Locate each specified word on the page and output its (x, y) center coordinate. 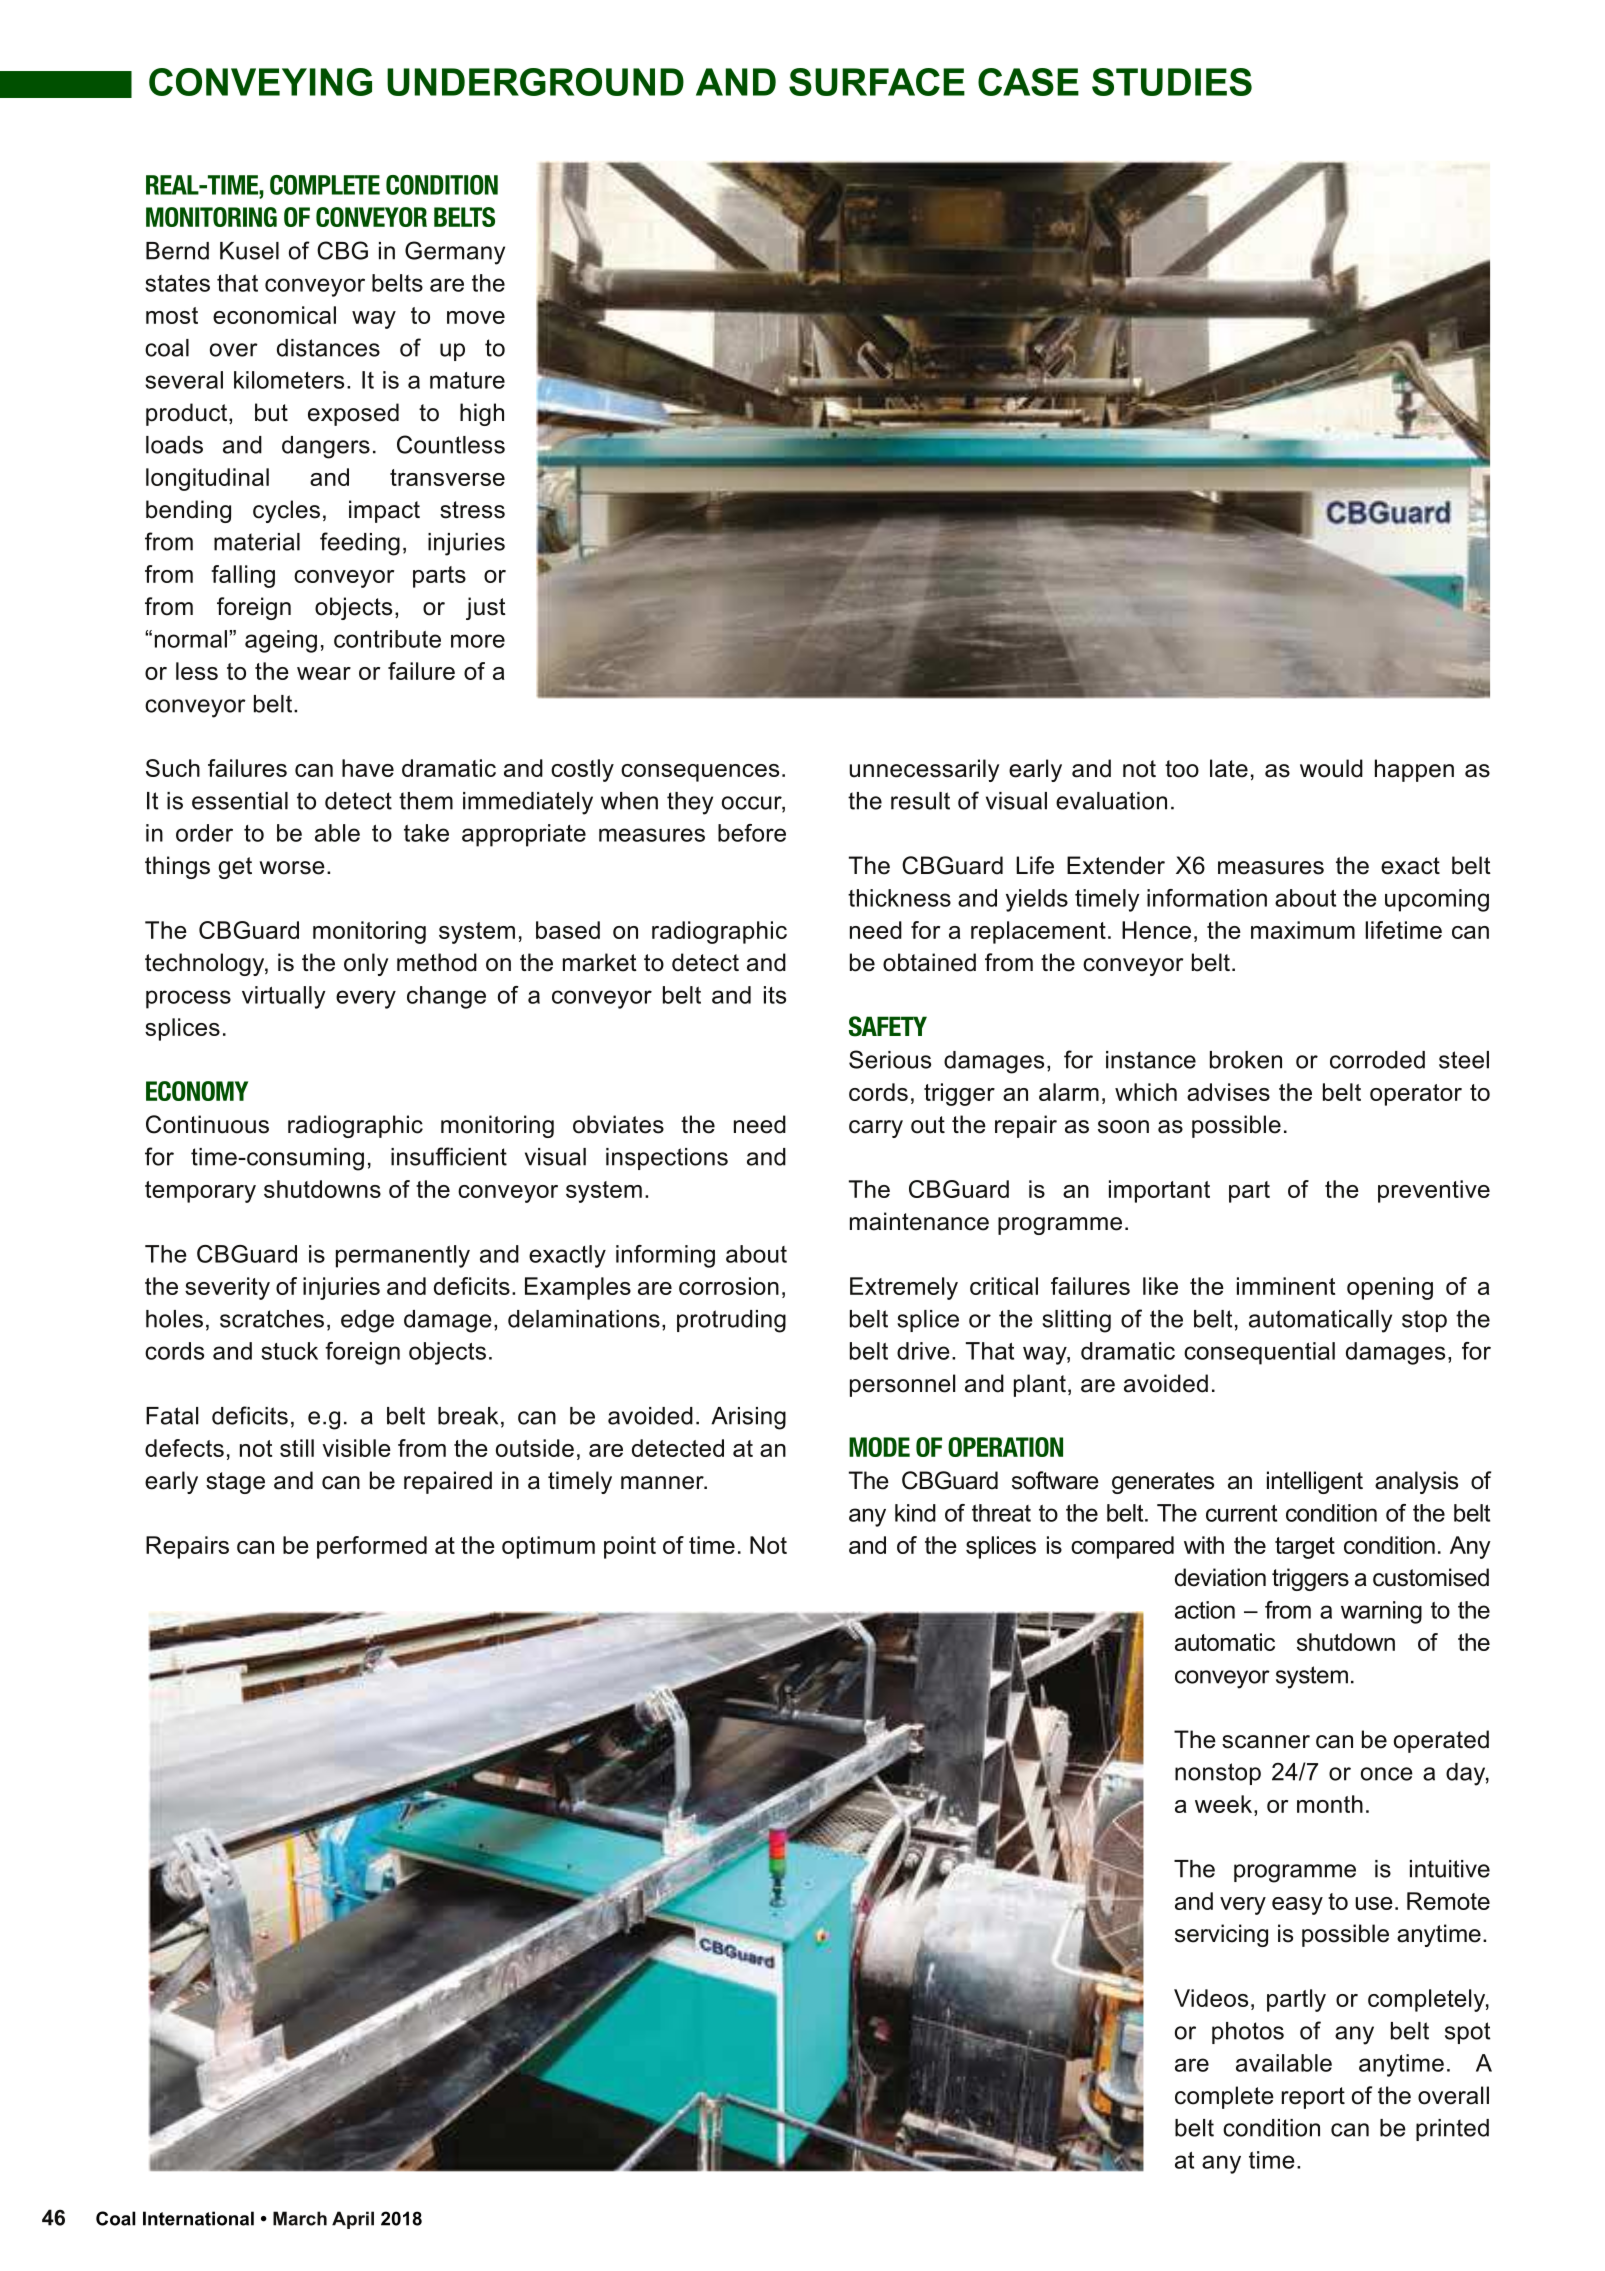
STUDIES (1172, 82)
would (1331, 768)
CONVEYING (260, 82)
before (752, 833)
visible (356, 1448)
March (300, 2218)
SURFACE (877, 82)
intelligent (1315, 1482)
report (1313, 2098)
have (368, 768)
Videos (1211, 1998)
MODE (879, 1447)
